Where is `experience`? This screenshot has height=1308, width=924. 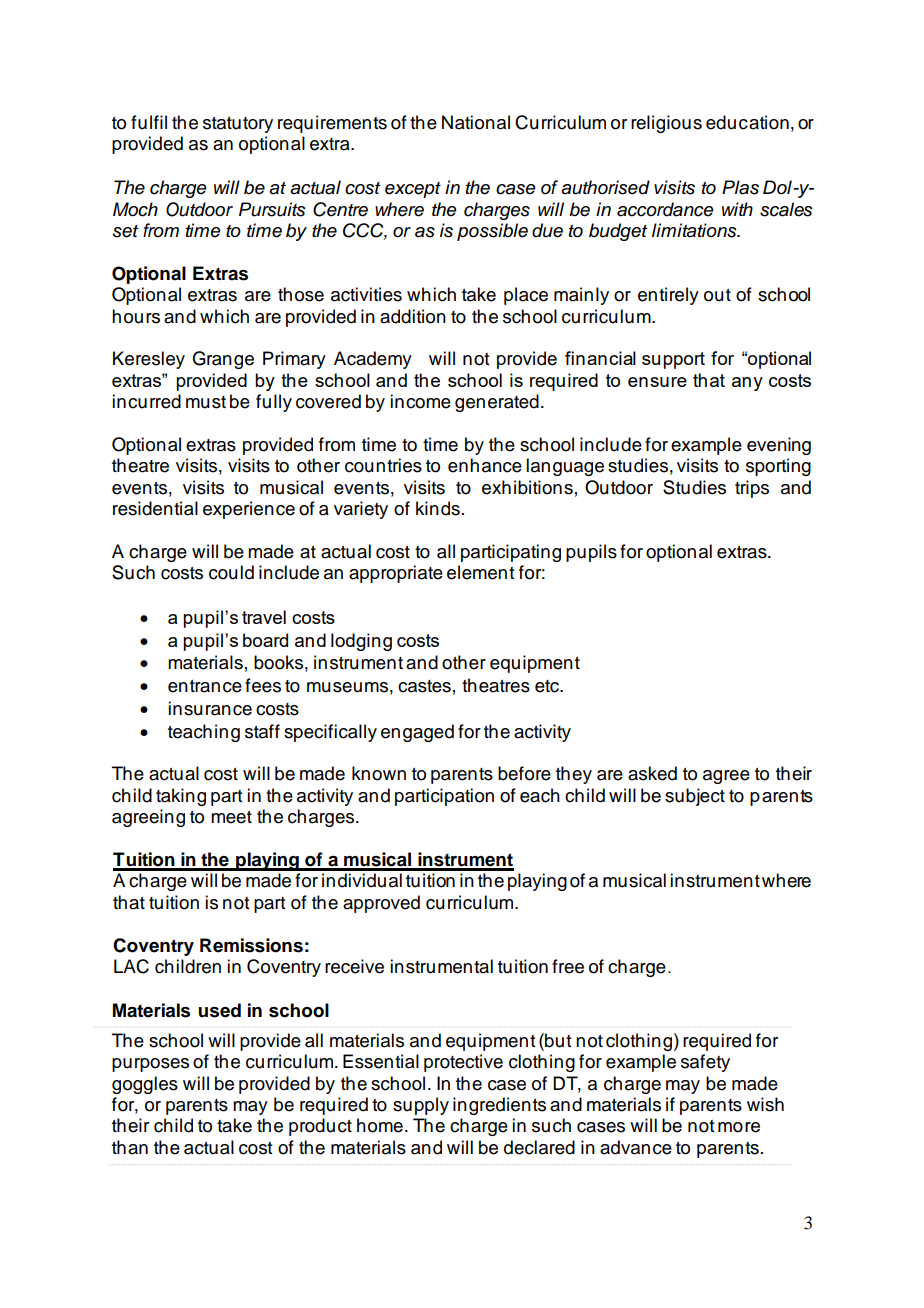
experience is located at coordinates (249, 510).
